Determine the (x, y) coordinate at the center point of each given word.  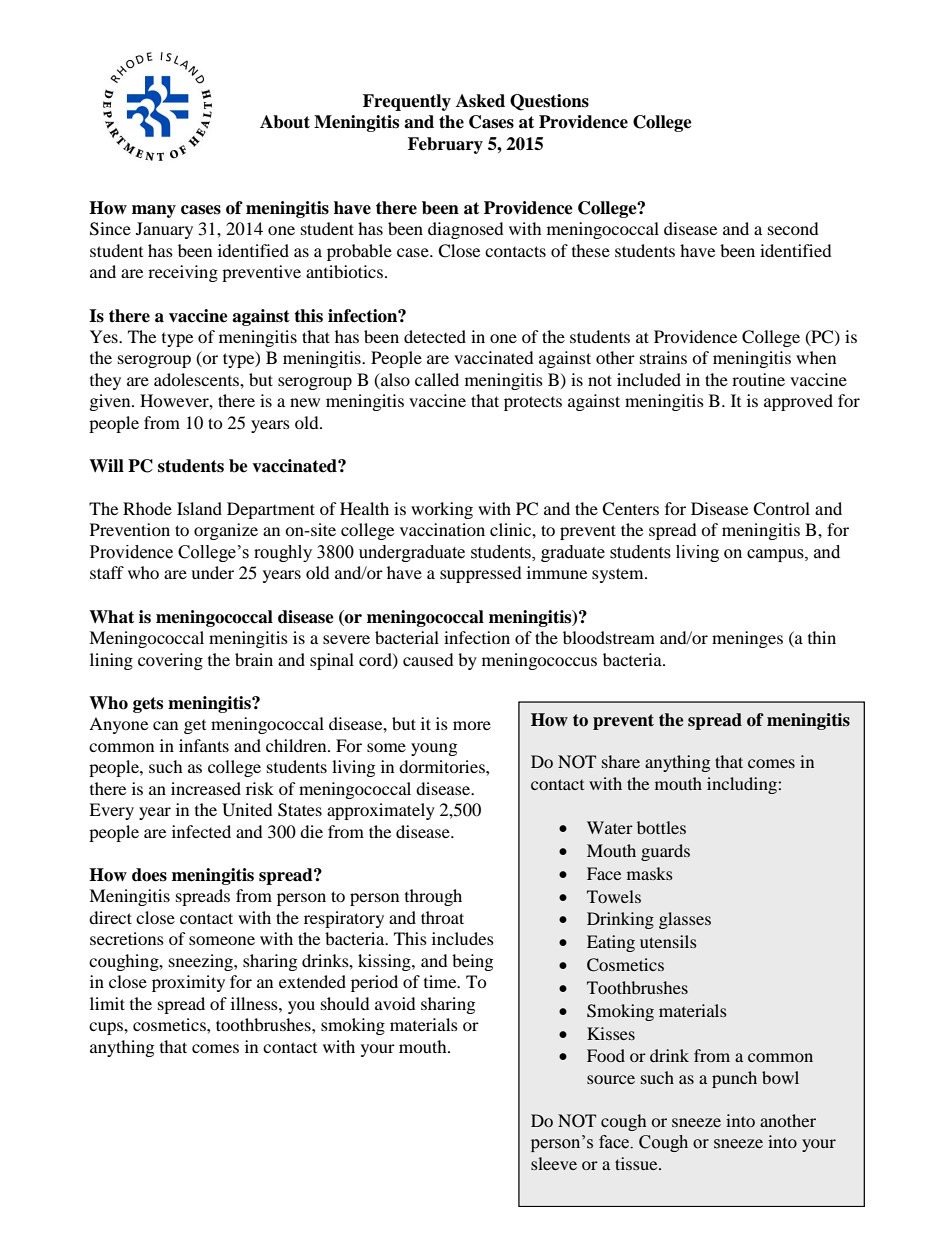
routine (758, 379)
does (149, 875)
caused (428, 659)
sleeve (554, 1163)
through (433, 897)
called (437, 379)
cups (107, 1028)
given (111, 402)
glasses (685, 920)
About (285, 122)
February (445, 145)
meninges (747, 639)
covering (170, 661)
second (793, 228)
